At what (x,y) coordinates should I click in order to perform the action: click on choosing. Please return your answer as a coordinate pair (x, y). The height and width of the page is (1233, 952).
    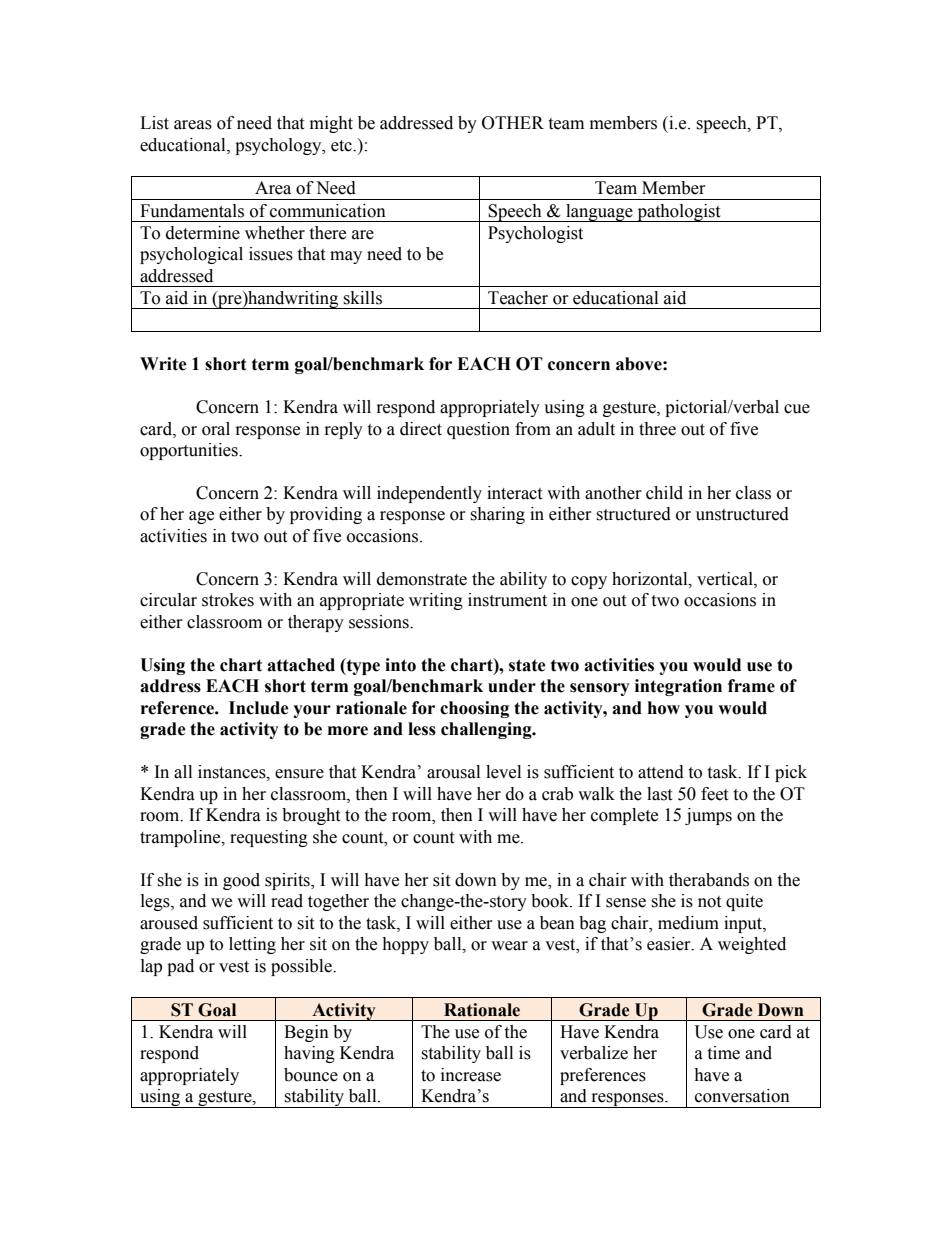
    Looking at the image, I should click on (474, 709).
